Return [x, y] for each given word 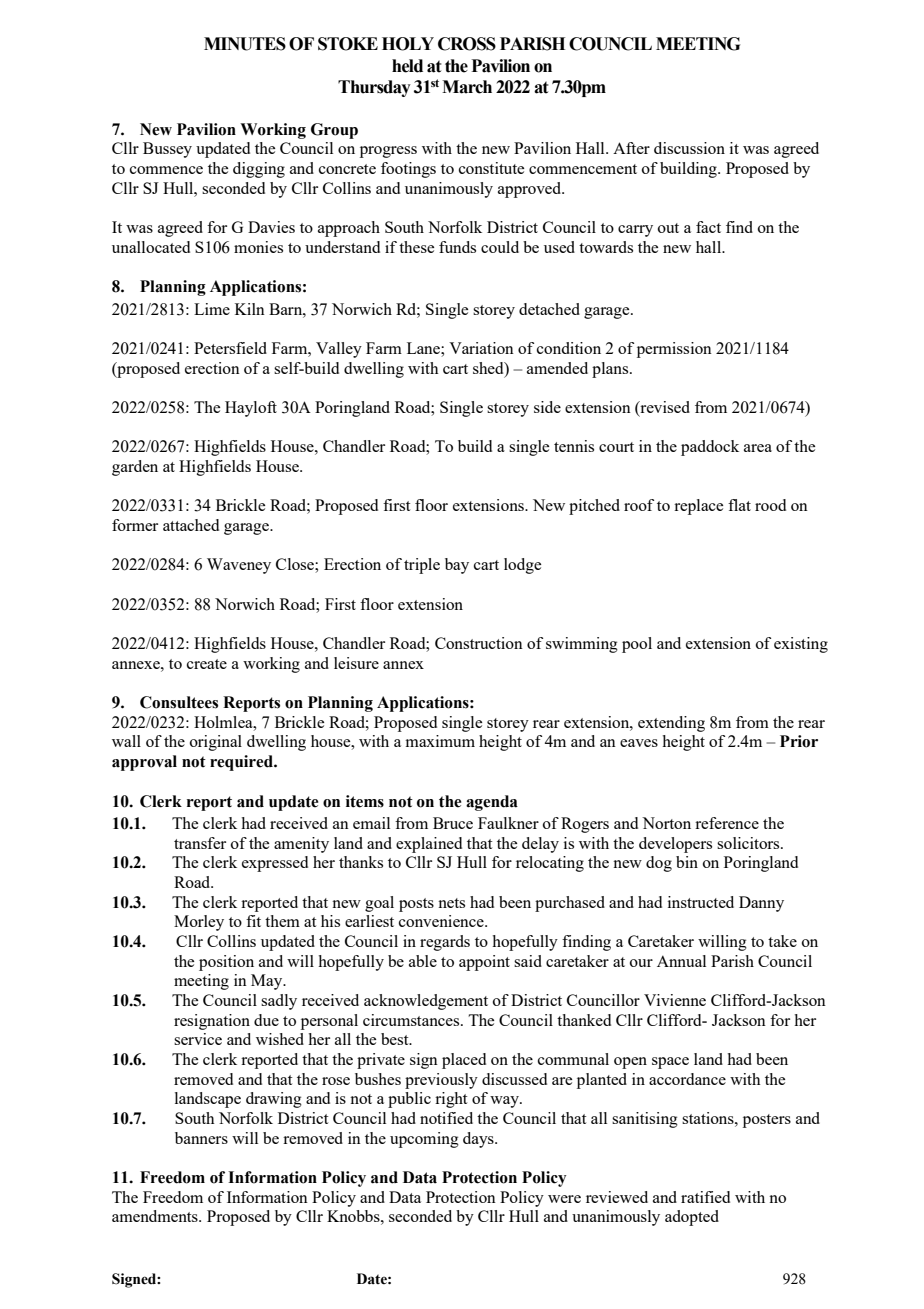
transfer [200, 843]
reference [727, 823]
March [467, 87]
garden [135, 468]
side [547, 407]
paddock [710, 448]
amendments [156, 1216]
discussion [689, 148]
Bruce [453, 823]
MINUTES [245, 44]
